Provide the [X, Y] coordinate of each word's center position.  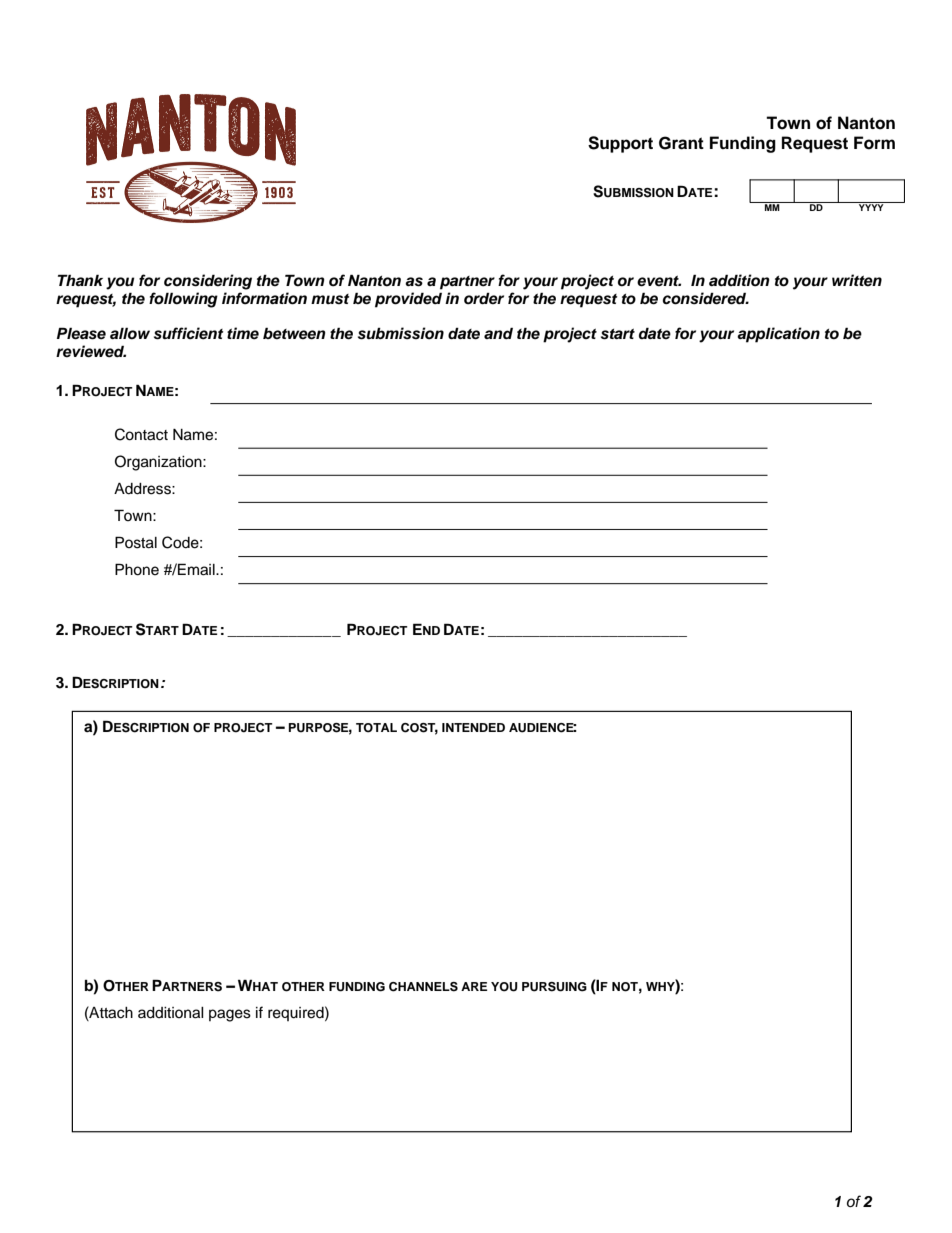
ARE [474, 986]
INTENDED [473, 727]
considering [208, 282]
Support [620, 144]
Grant [681, 143]
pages [230, 1015]
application [778, 335]
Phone [137, 569]
